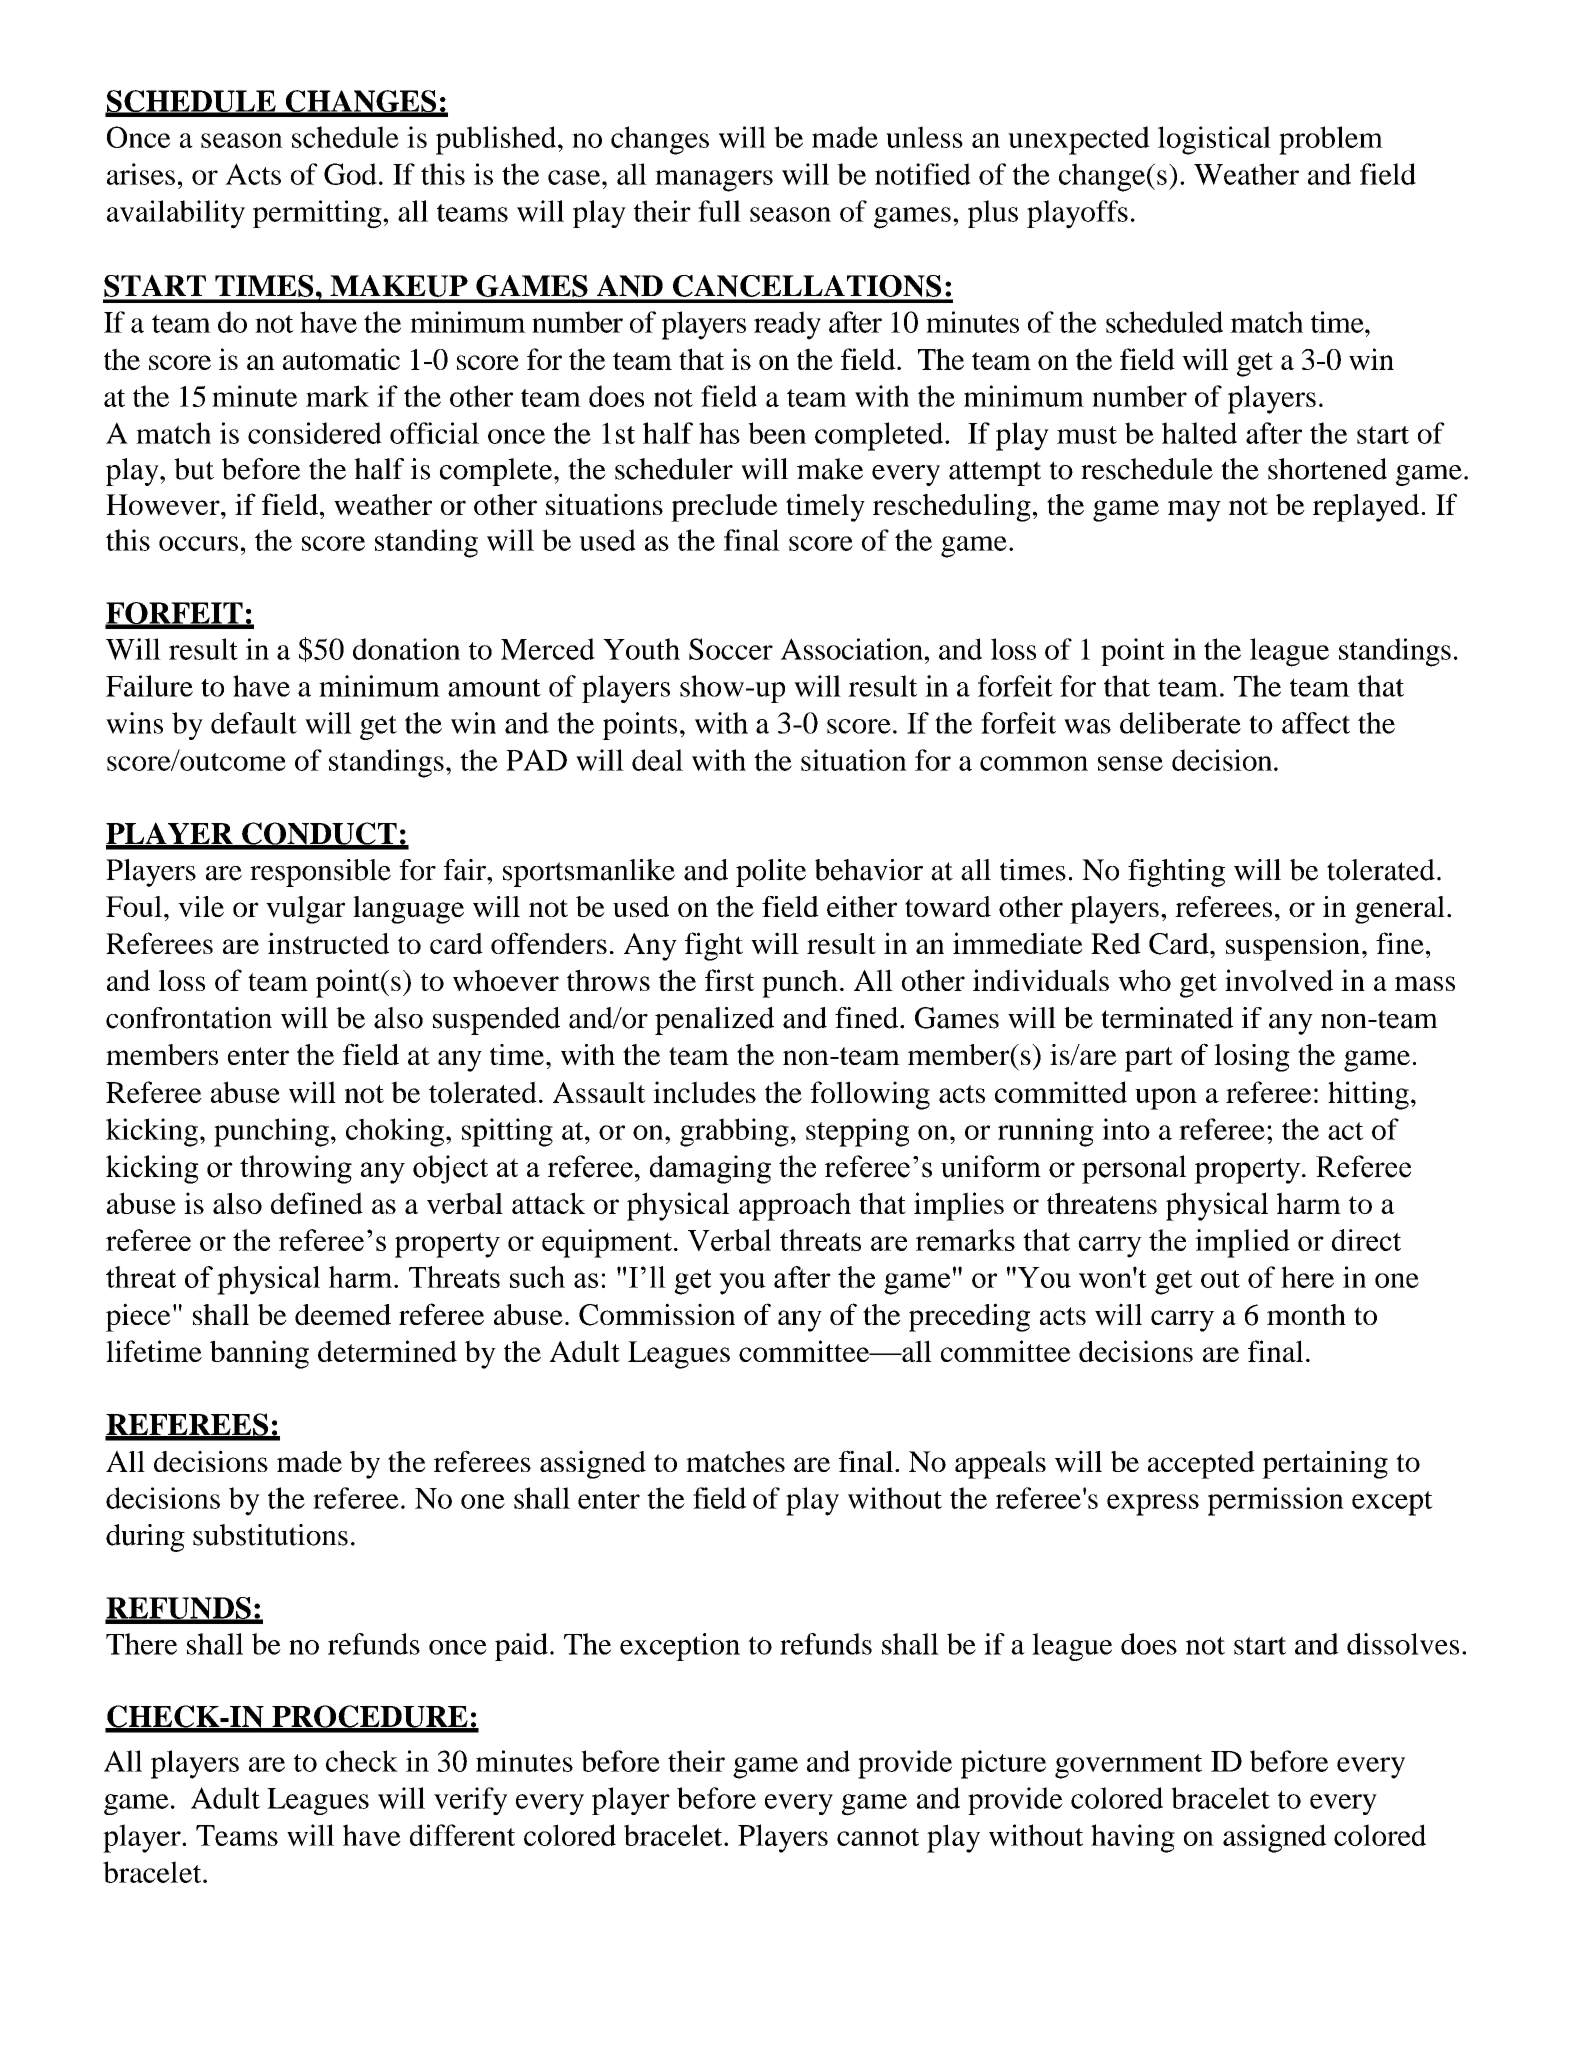  What do you see at coordinates (730, 980) in the screenshot?
I see `first` at bounding box center [730, 980].
